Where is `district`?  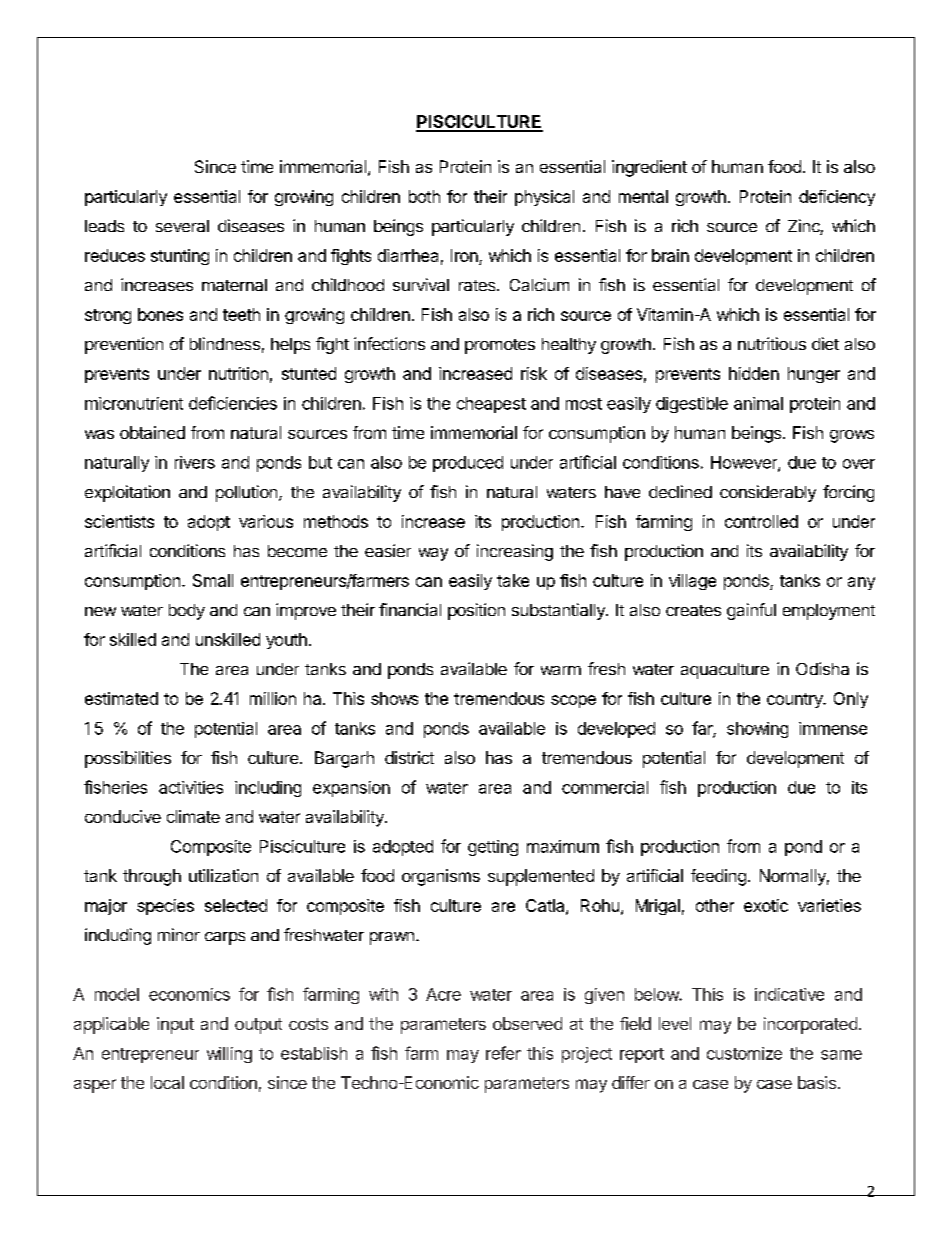 district is located at coordinates (409, 757).
